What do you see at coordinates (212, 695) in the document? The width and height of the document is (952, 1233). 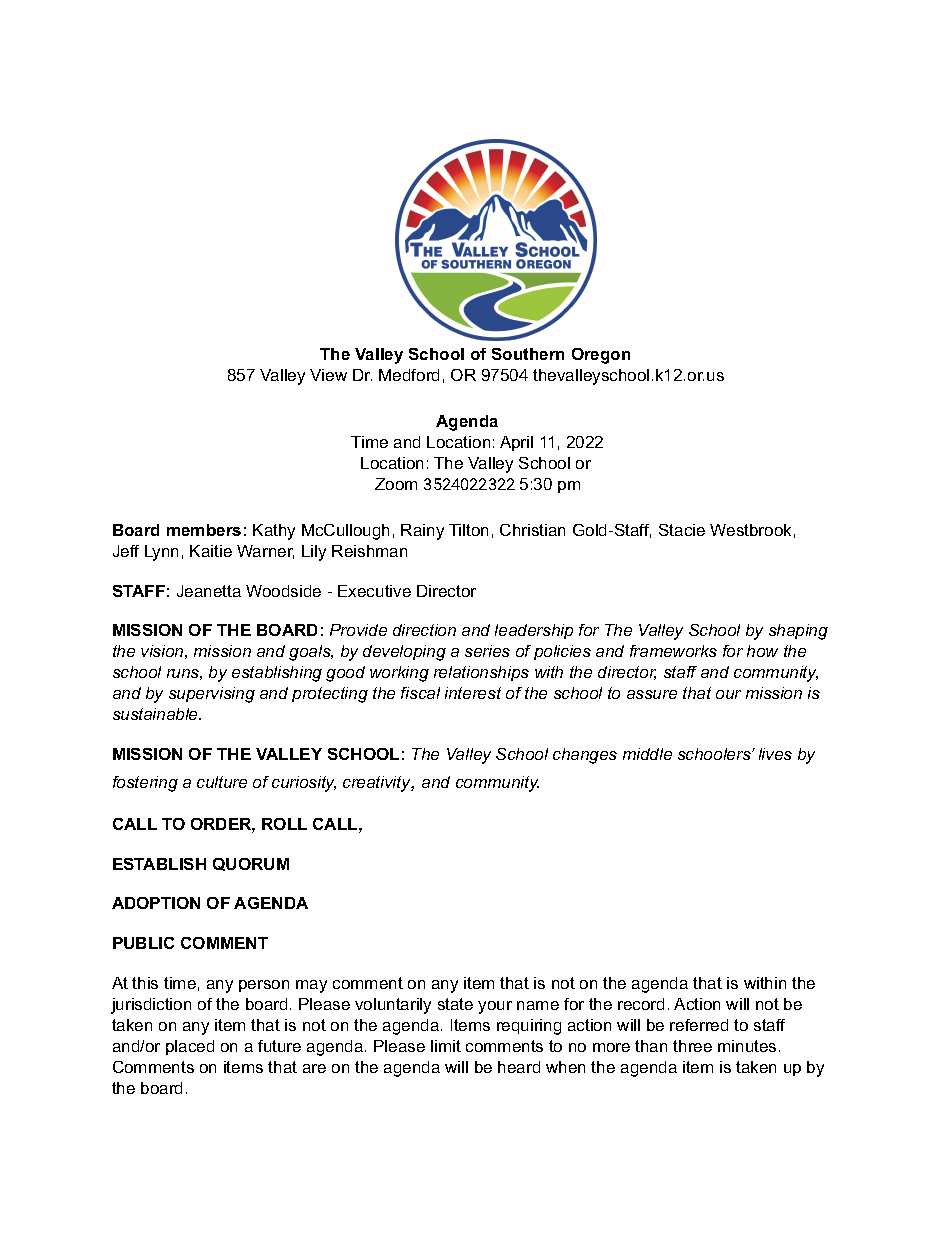 I see `supervising` at bounding box center [212, 695].
